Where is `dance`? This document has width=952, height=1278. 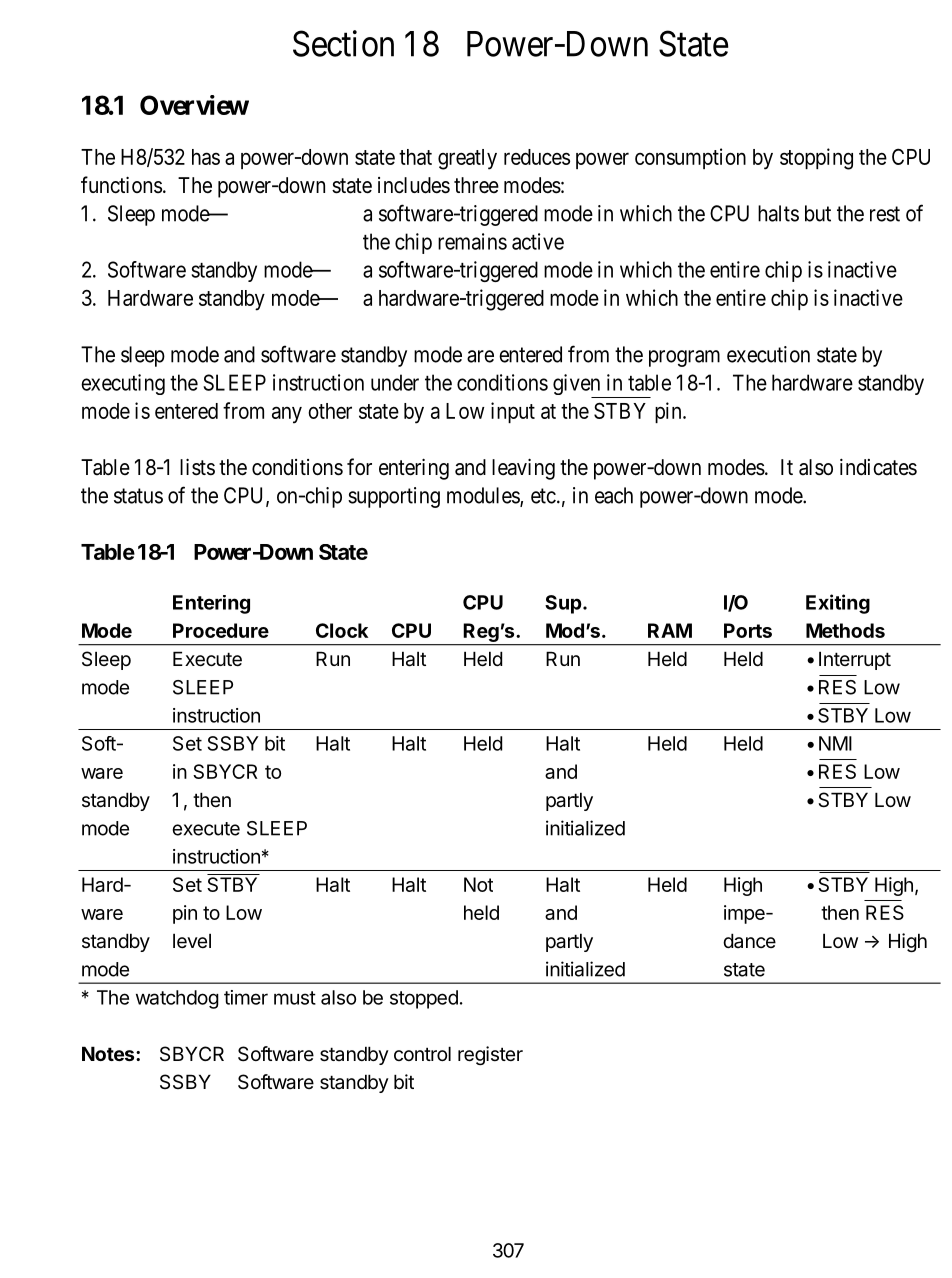 dance is located at coordinates (749, 940).
